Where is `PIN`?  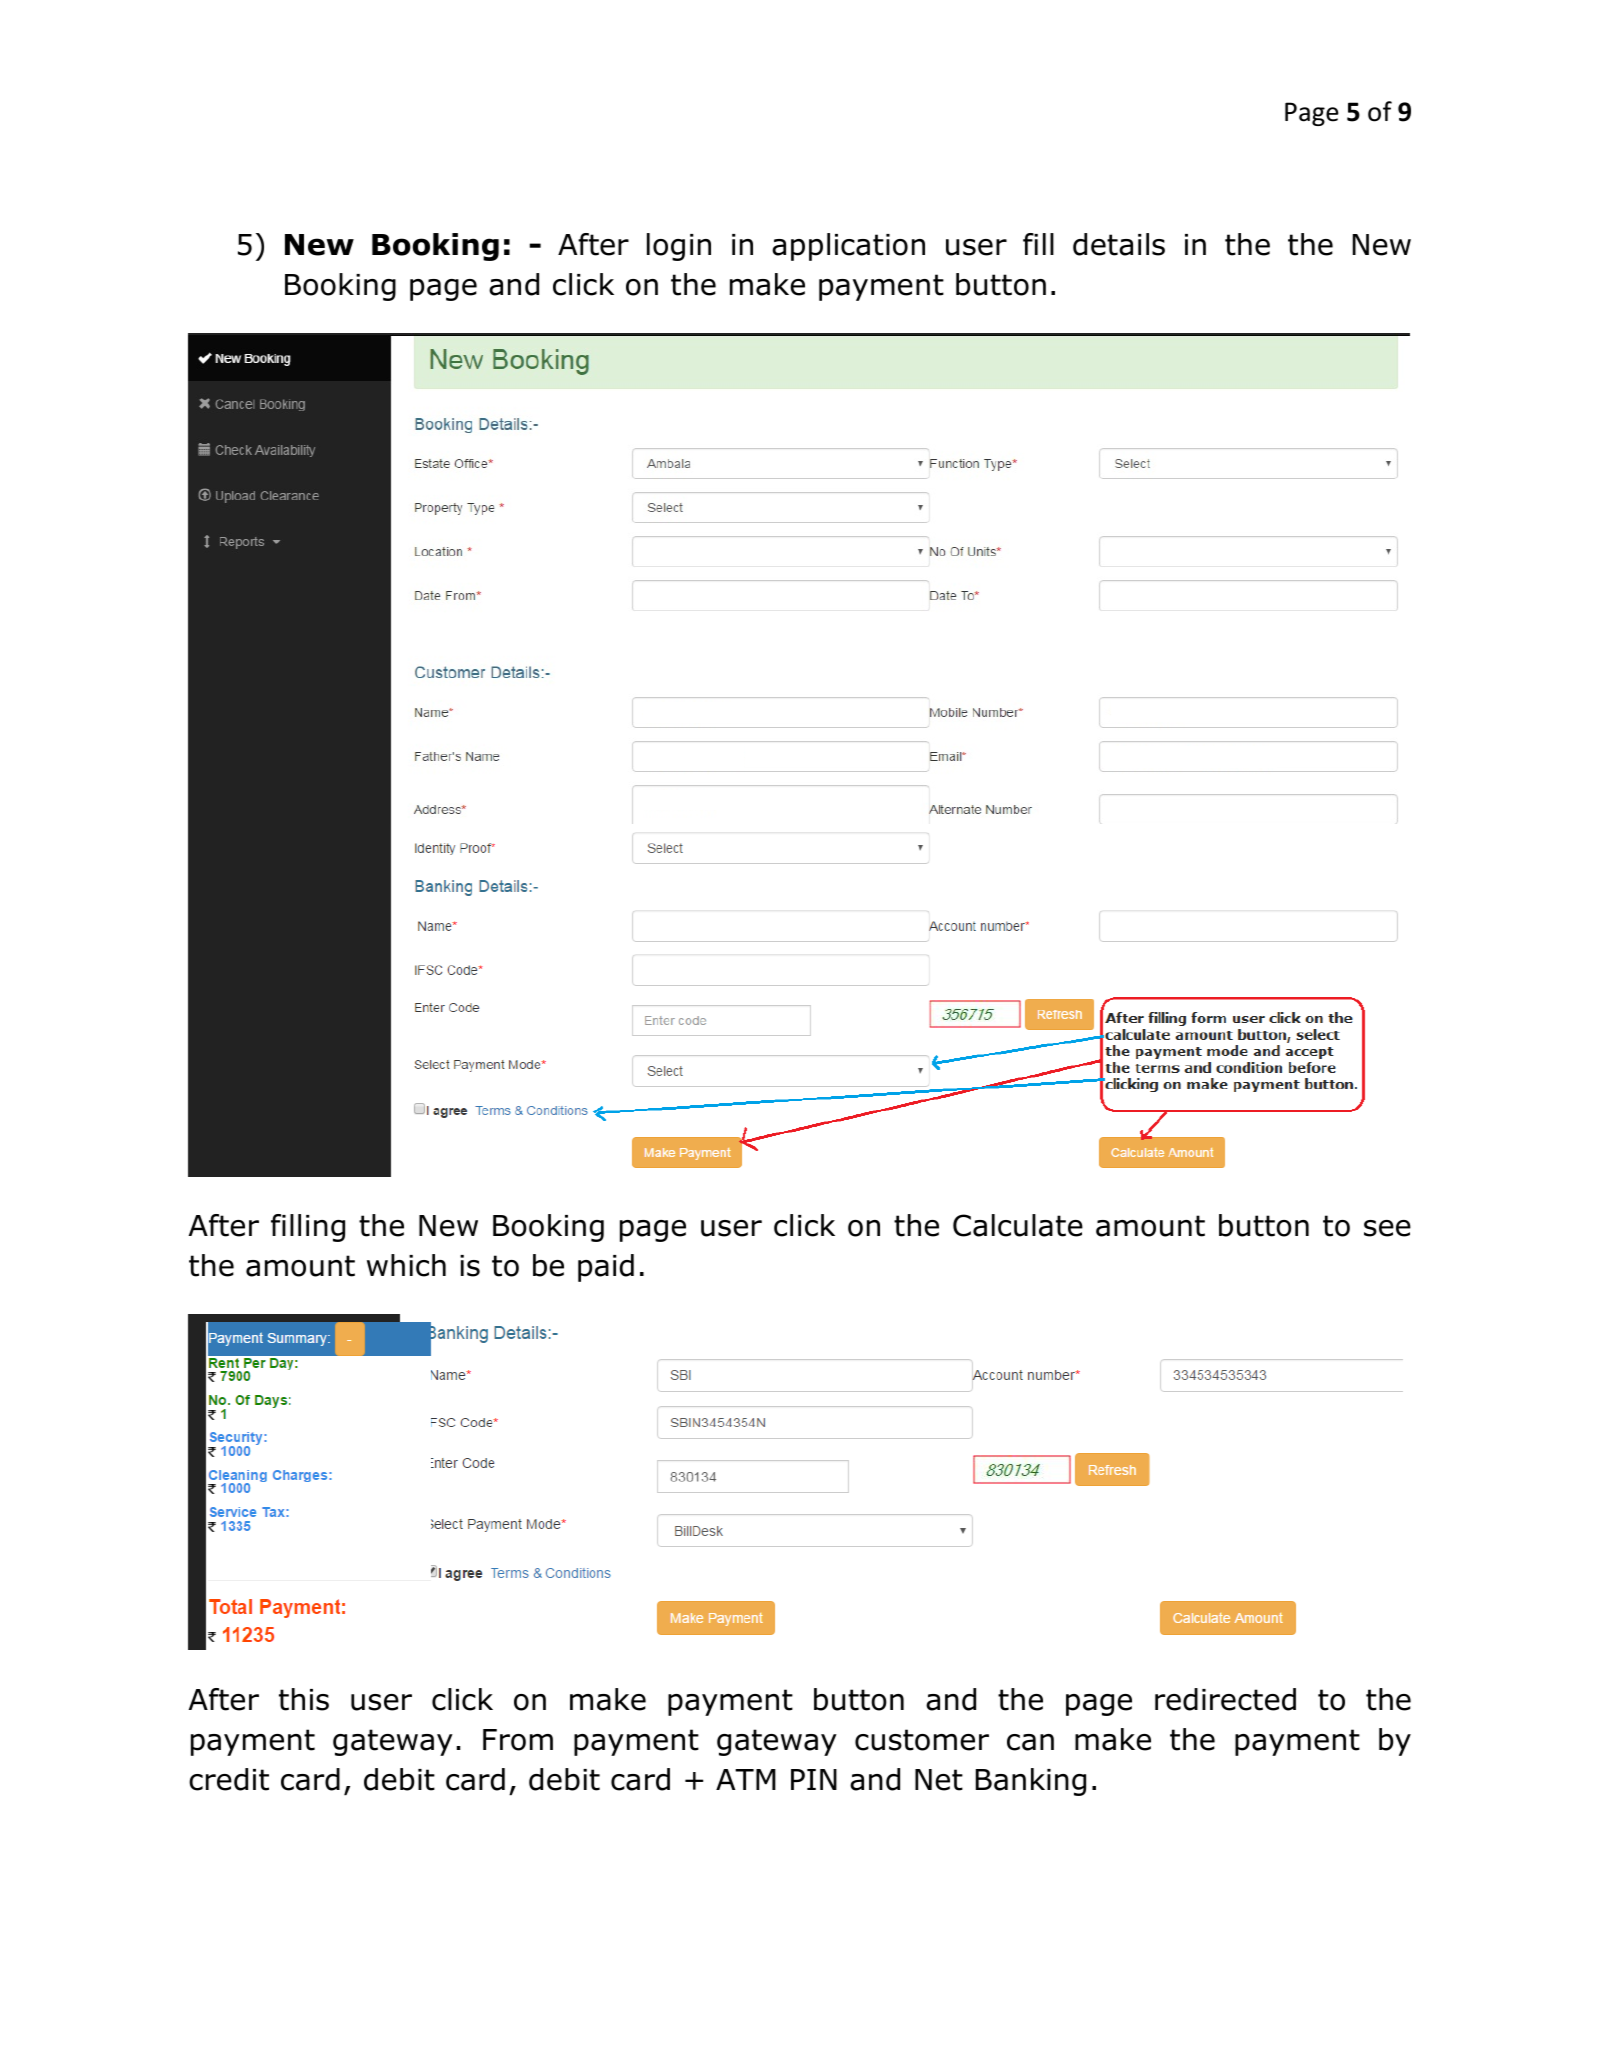 PIN is located at coordinates (814, 1779).
